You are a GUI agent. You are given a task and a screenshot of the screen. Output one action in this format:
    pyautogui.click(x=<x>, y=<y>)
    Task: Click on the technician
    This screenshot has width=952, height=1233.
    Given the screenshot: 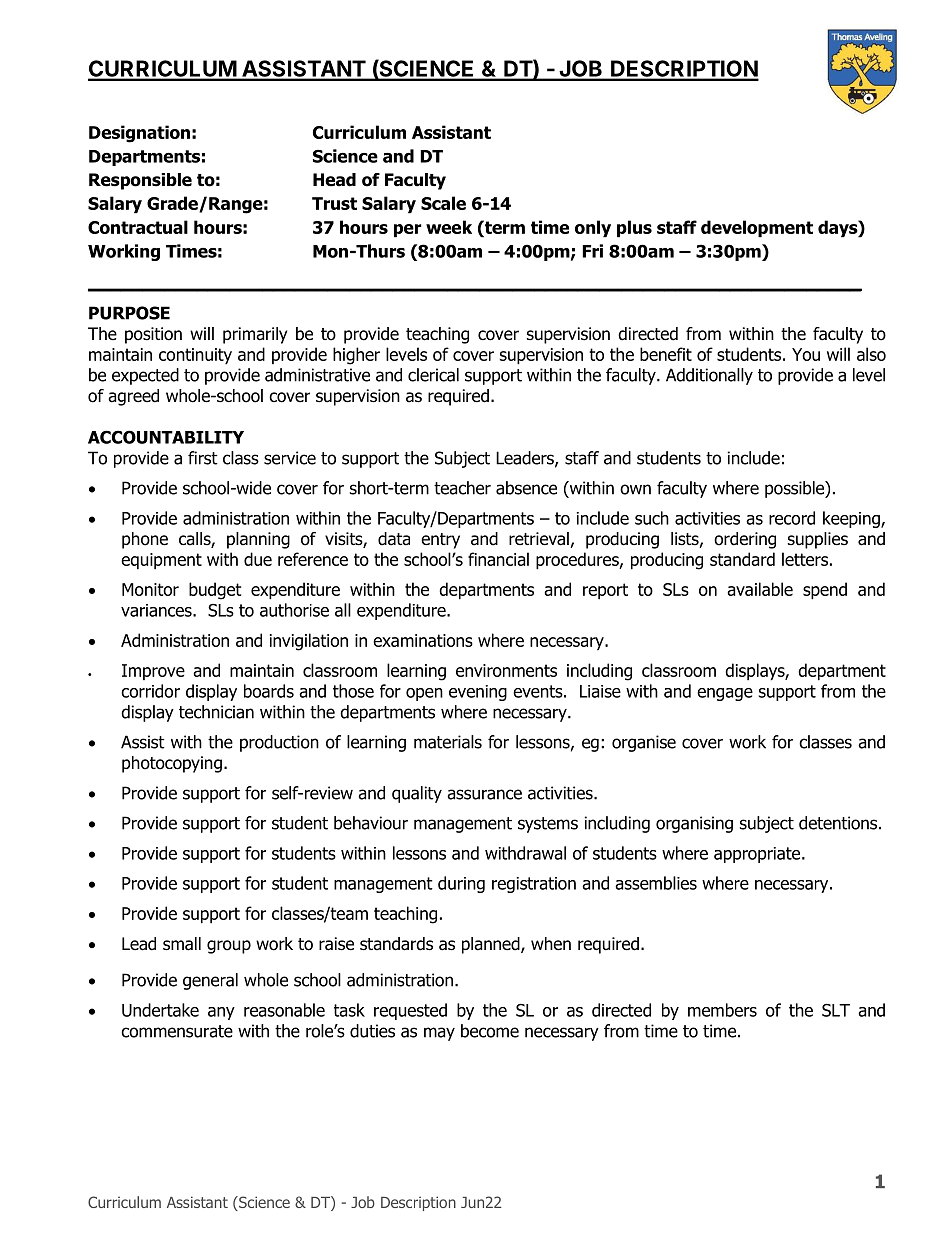 What is the action you would take?
    pyautogui.click(x=216, y=712)
